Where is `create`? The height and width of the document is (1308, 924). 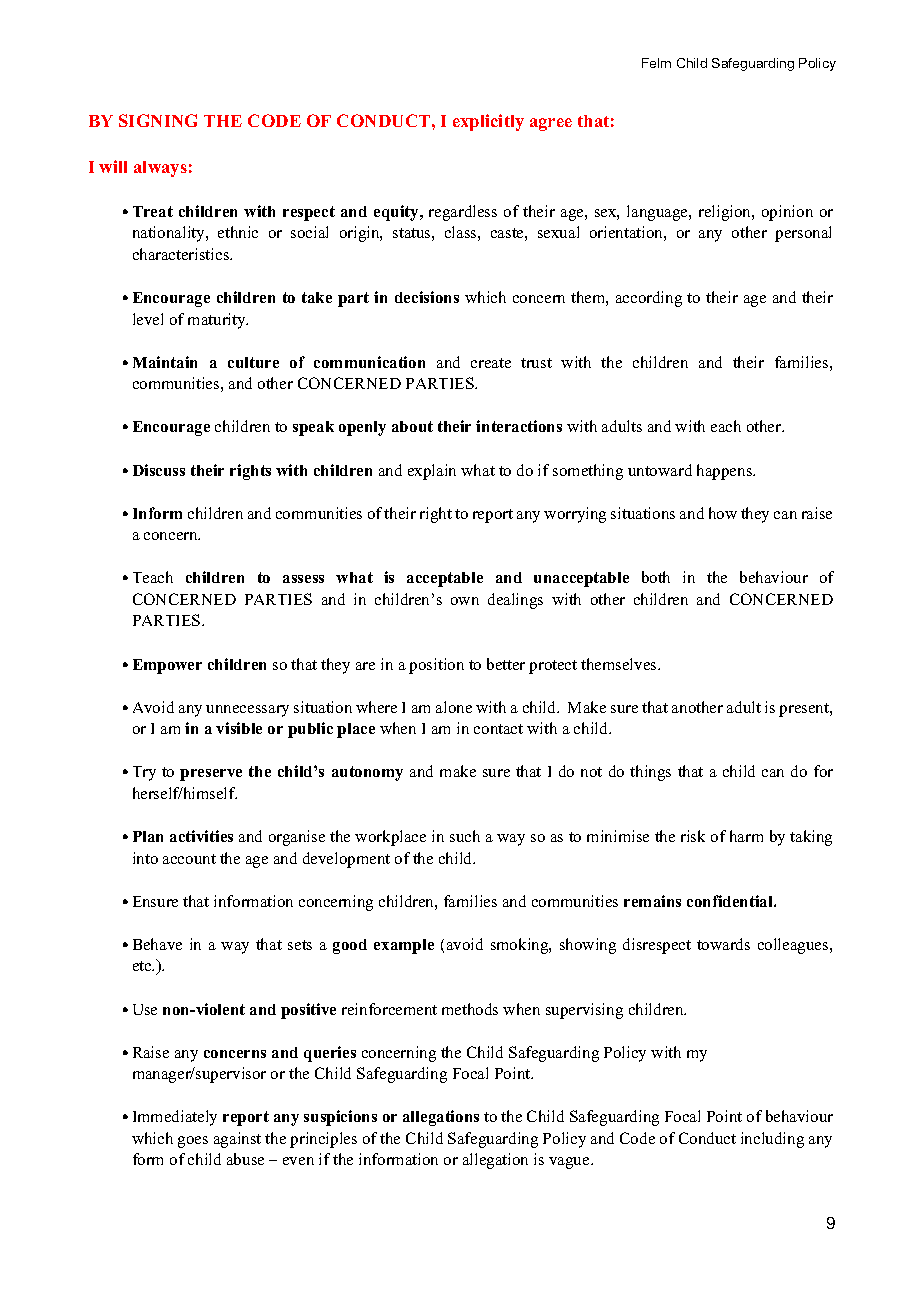 create is located at coordinates (491, 363).
